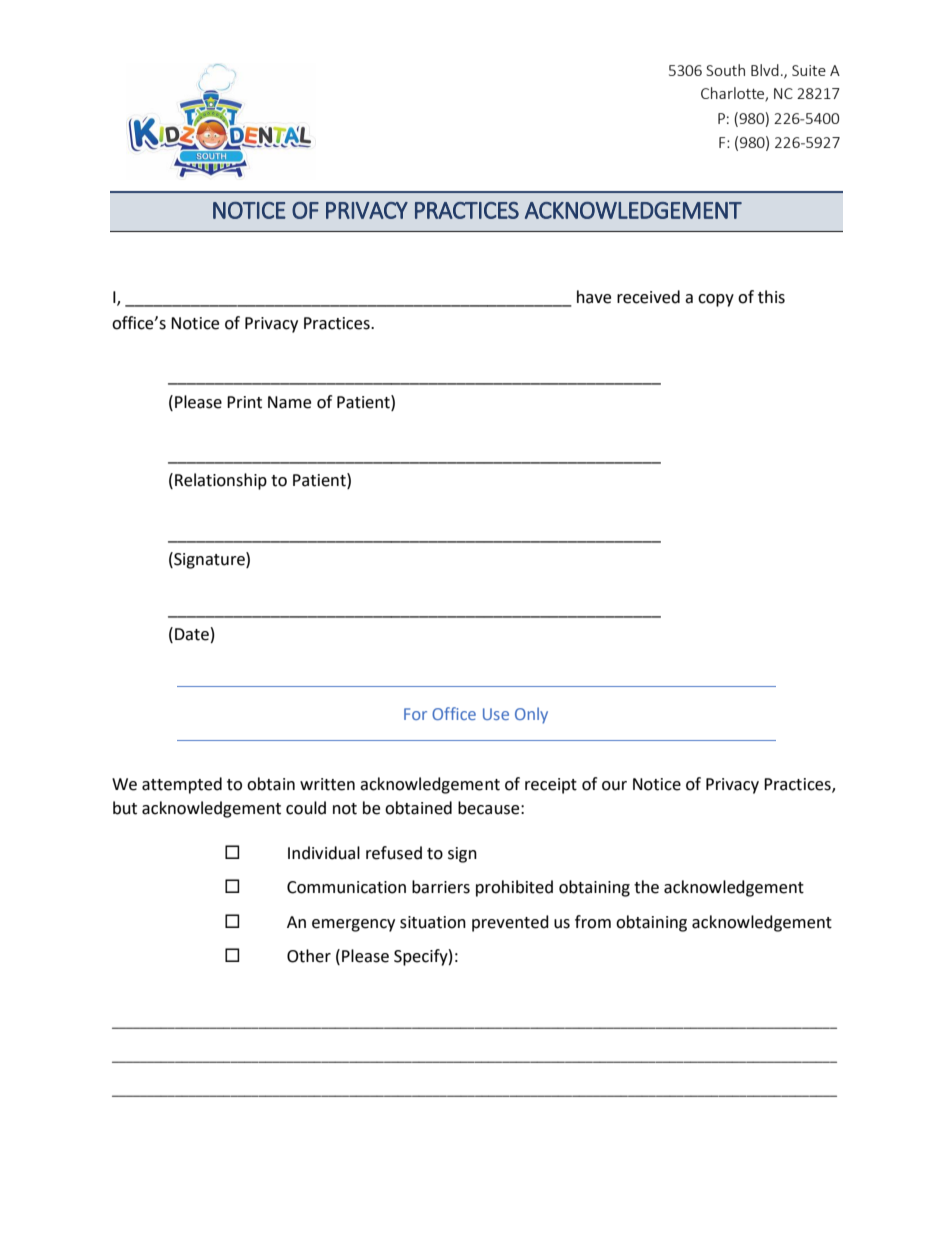 This screenshot has width=952, height=1233. I want to click on South, so click(725, 70).
